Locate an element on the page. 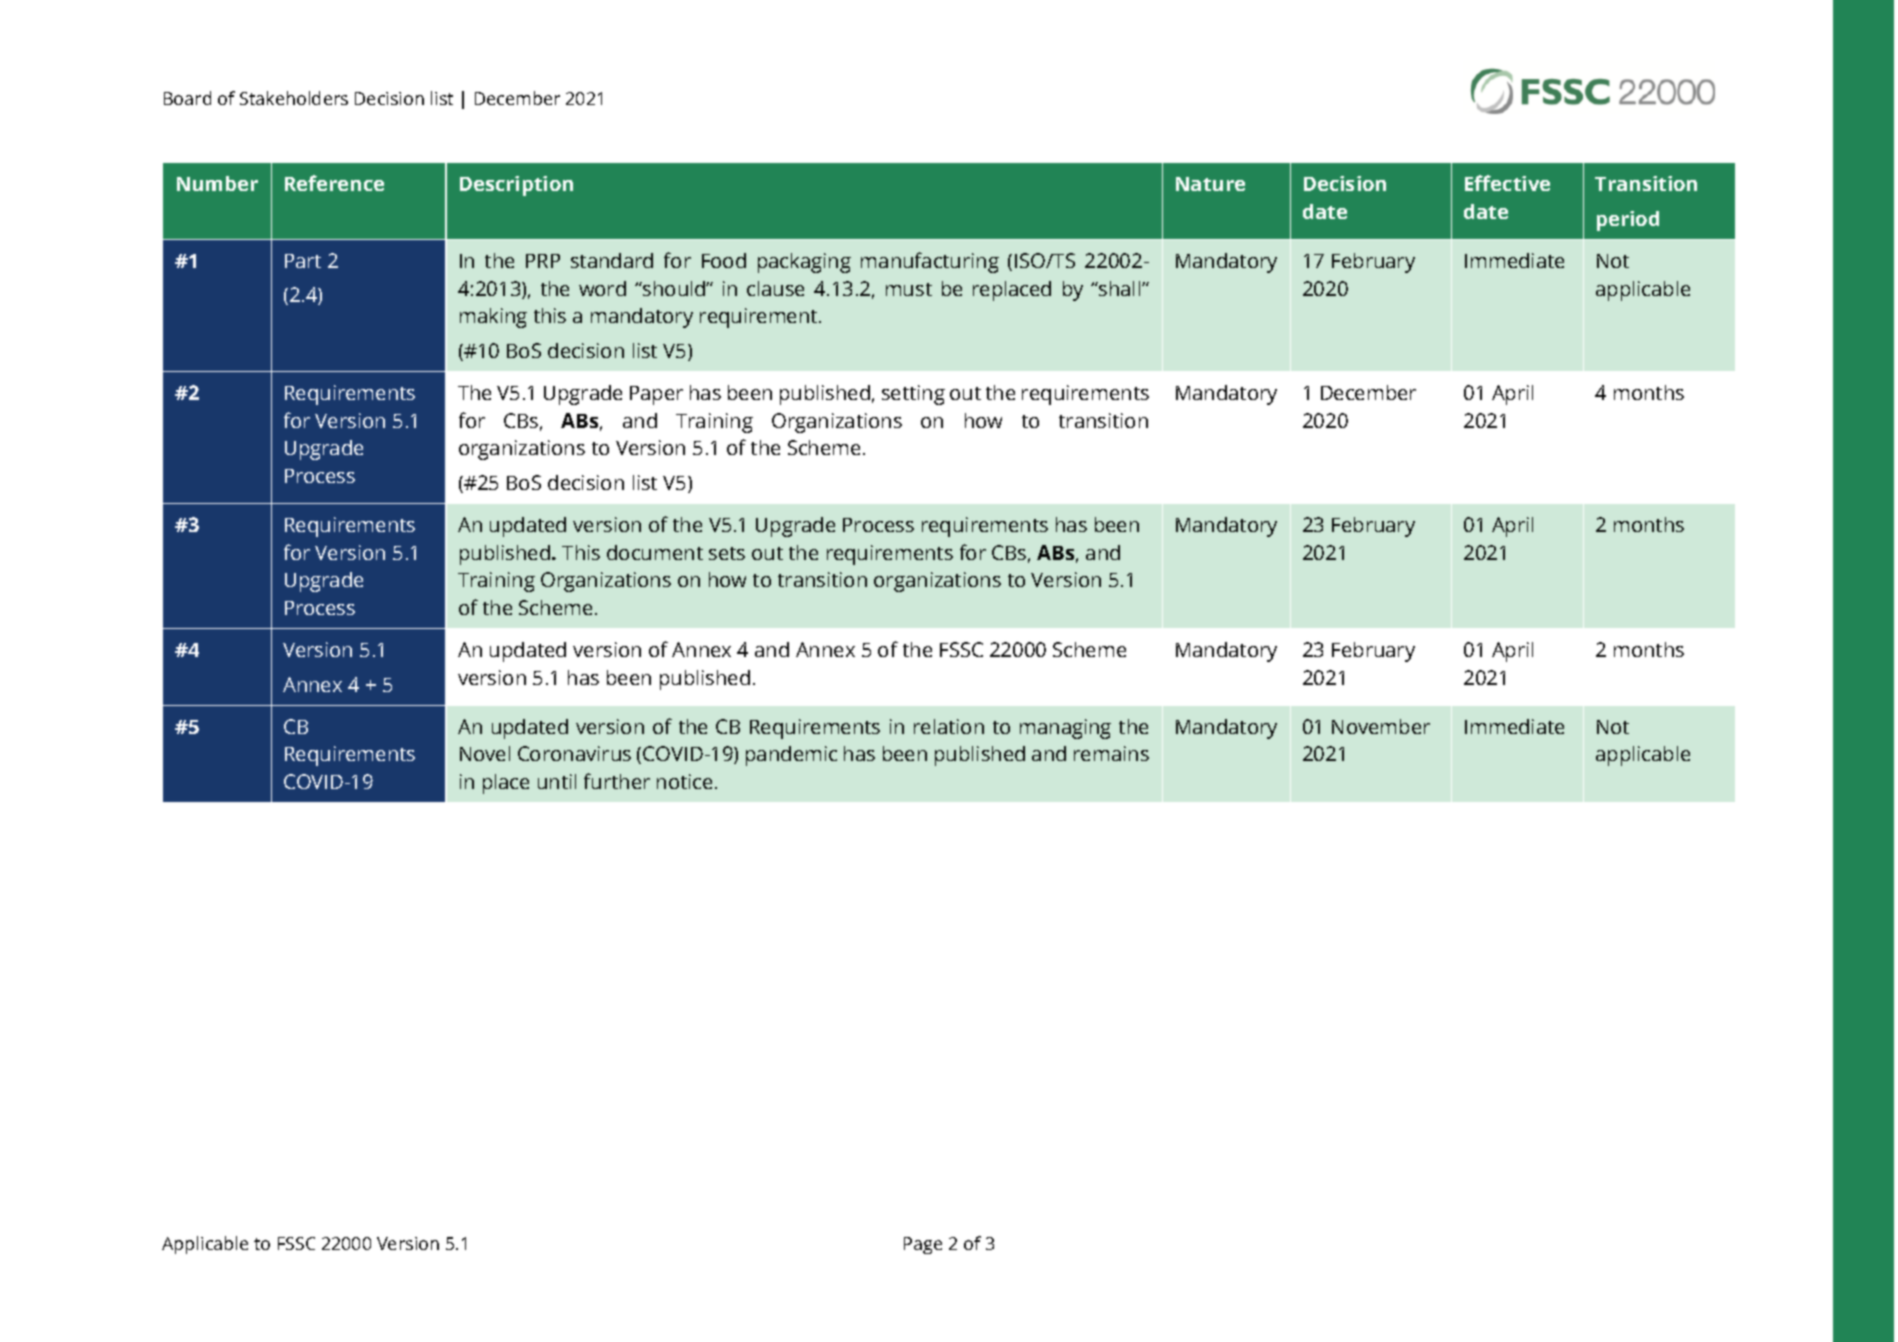  Page is located at coordinates (923, 1245).
